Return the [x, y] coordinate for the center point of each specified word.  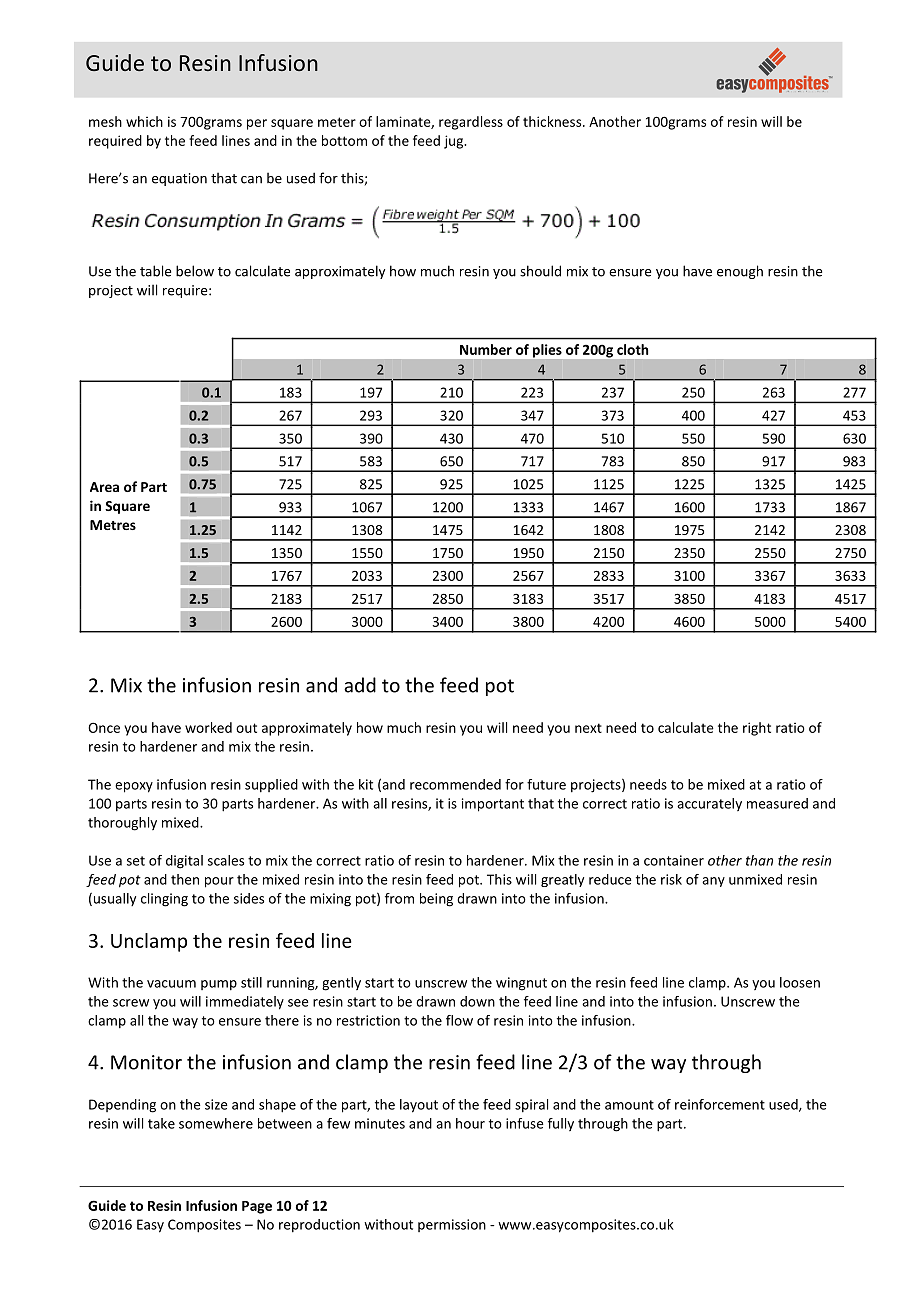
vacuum [171, 984]
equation [179, 179]
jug [455, 142]
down [477, 1001]
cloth [632, 349]
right [757, 729]
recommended [455, 784]
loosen [800, 982]
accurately [709, 804]
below [195, 271]
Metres [113, 525]
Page [257, 1207]
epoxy [134, 787]
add [360, 685]
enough [740, 272]
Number [486, 349]
